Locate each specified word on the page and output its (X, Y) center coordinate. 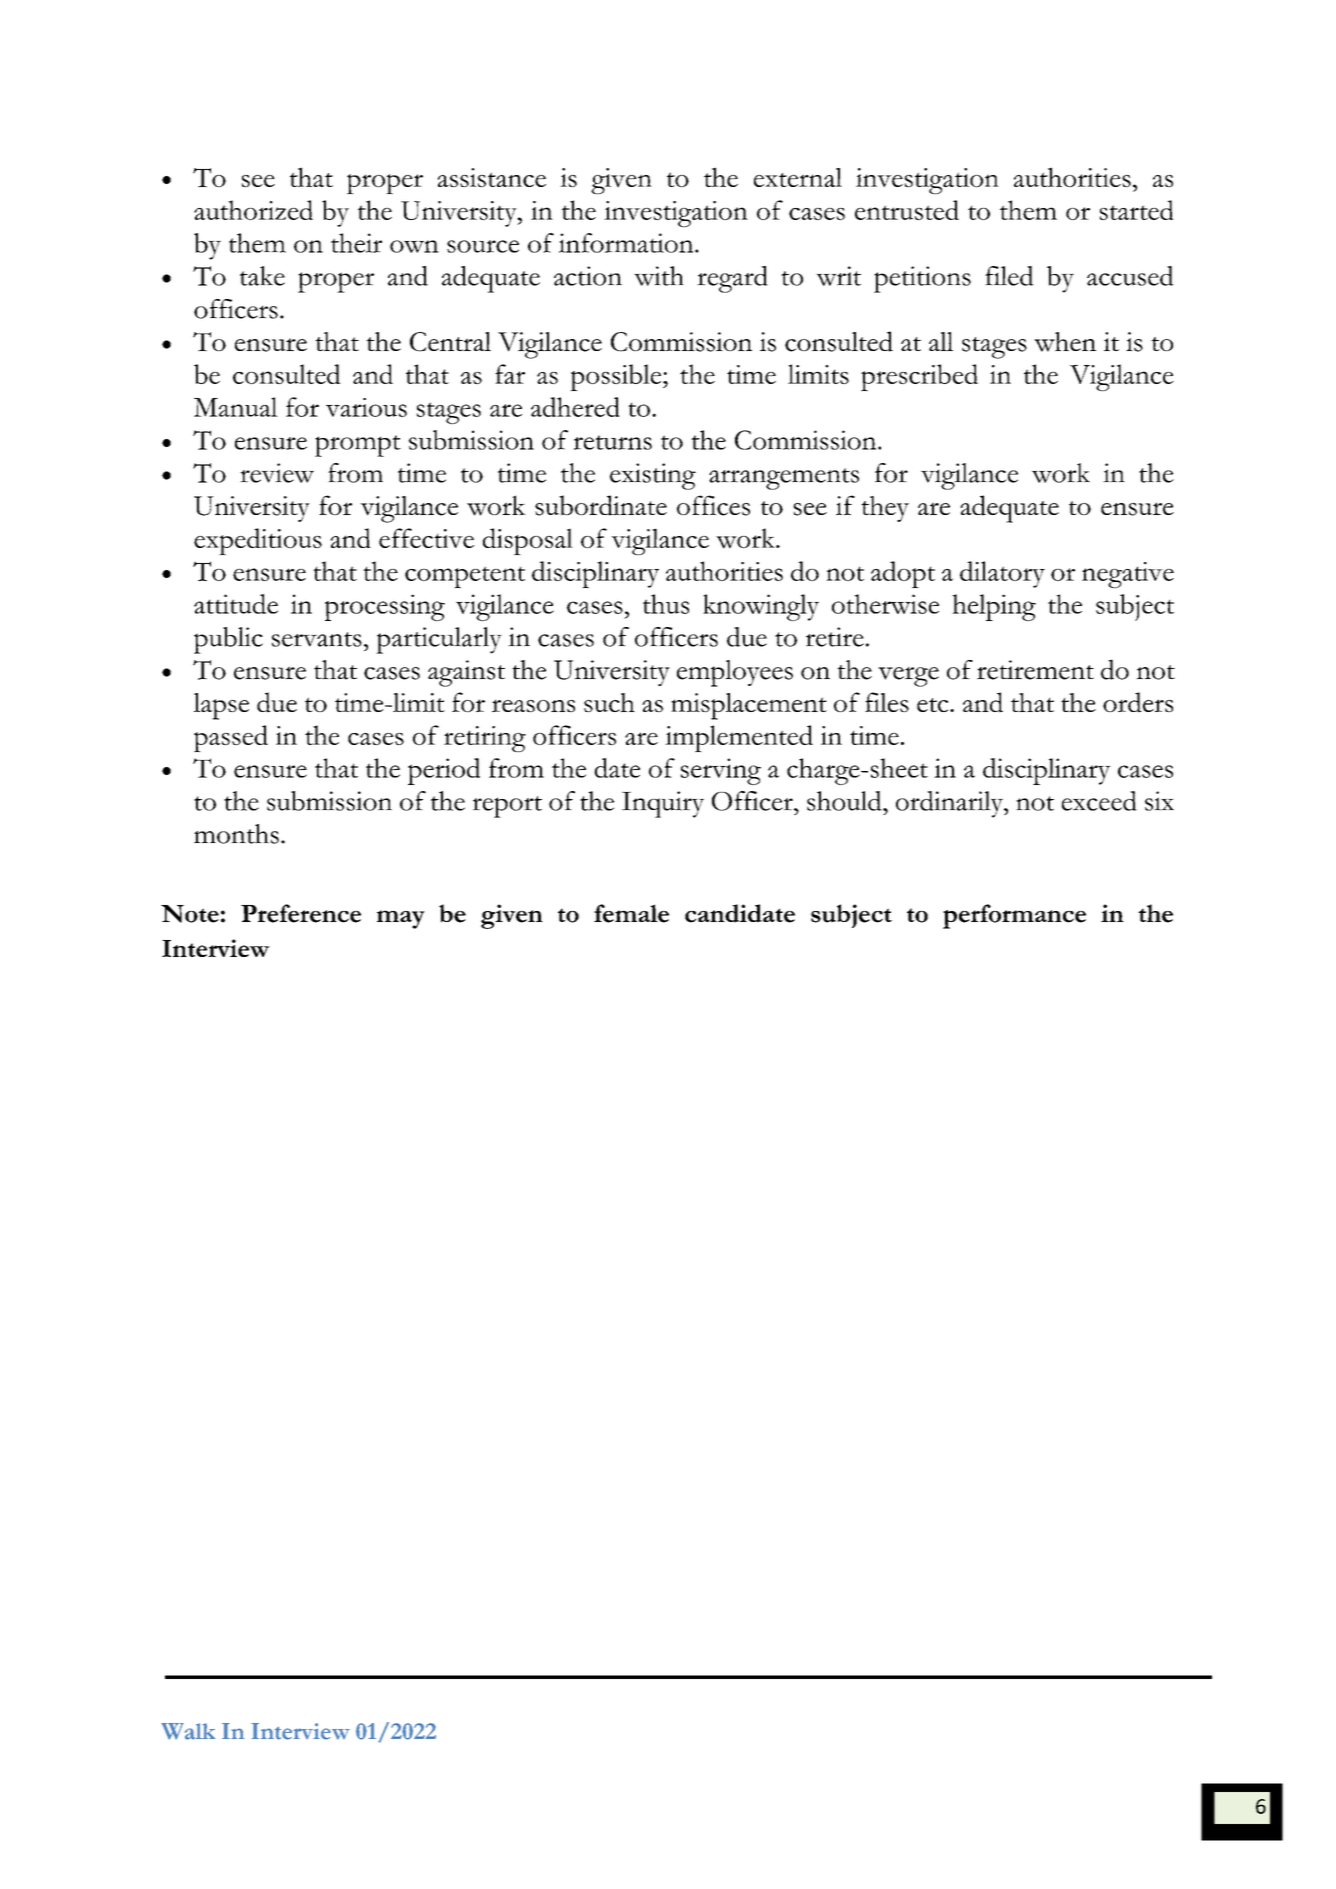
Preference (301, 913)
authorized (253, 210)
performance (1014, 916)
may (401, 919)
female (631, 913)
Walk (188, 1731)
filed (1009, 276)
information (627, 243)
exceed (1099, 801)
